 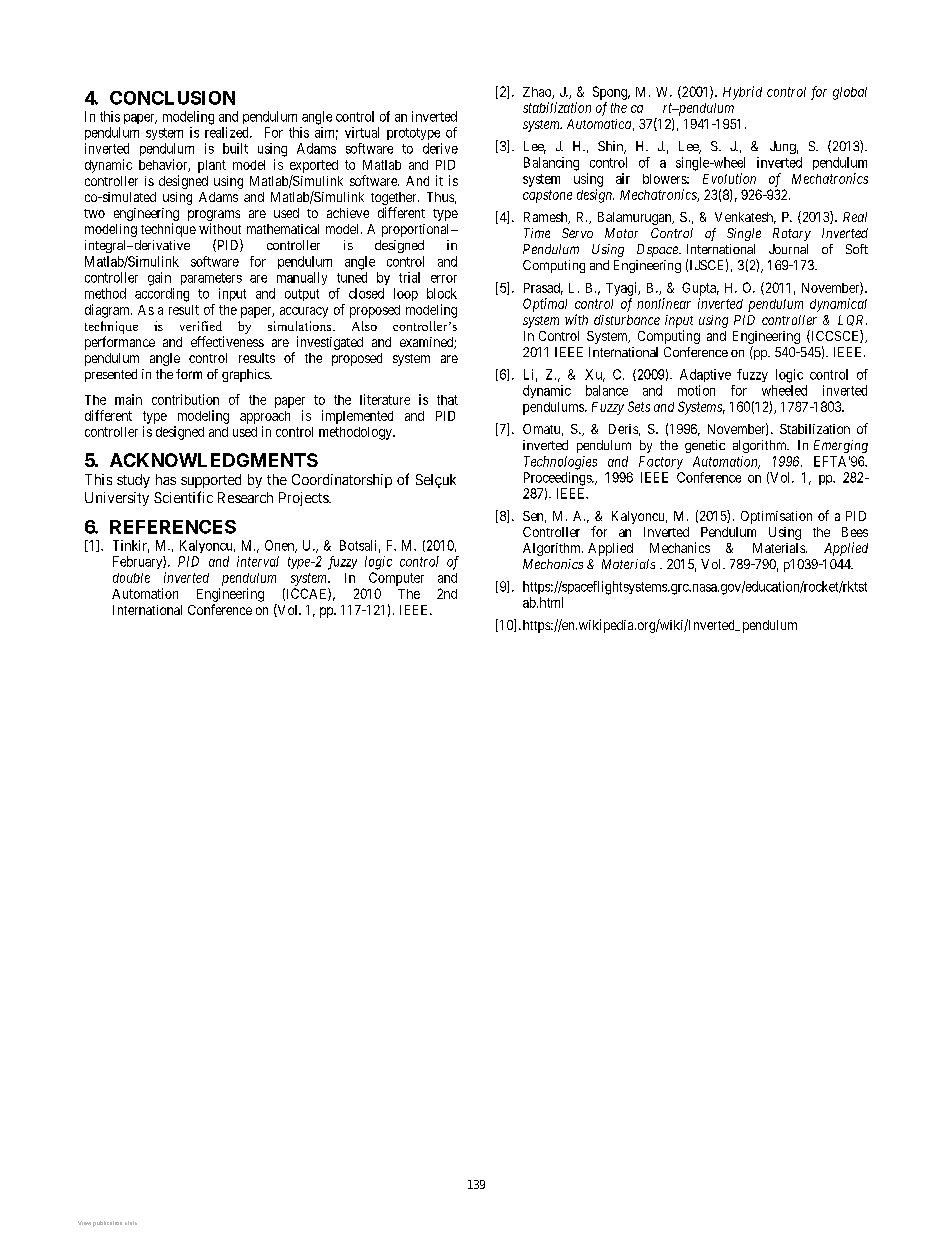 I want to click on stats, so click(x=131, y=1223).
